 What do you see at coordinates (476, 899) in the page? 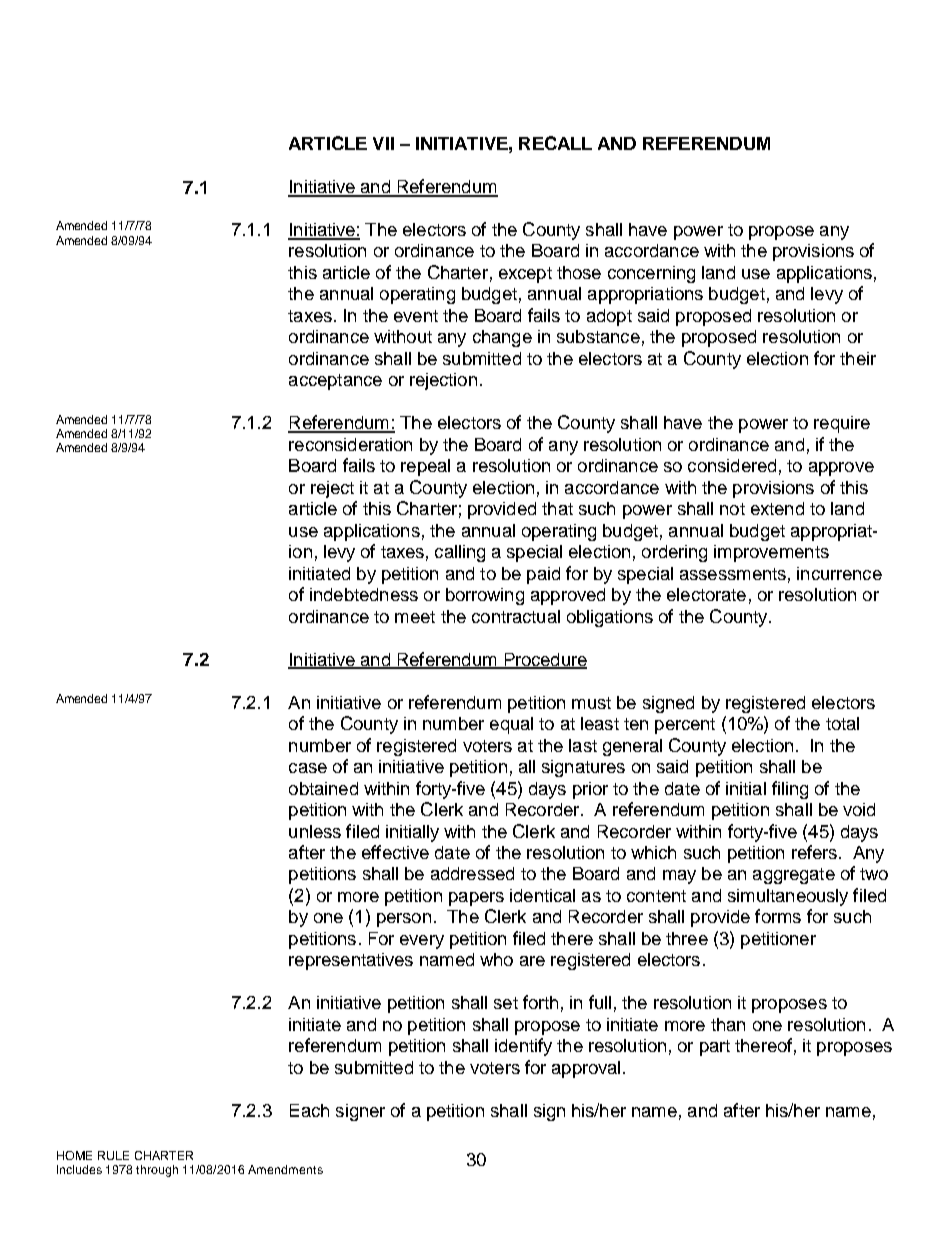
I see `papers` at bounding box center [476, 899].
